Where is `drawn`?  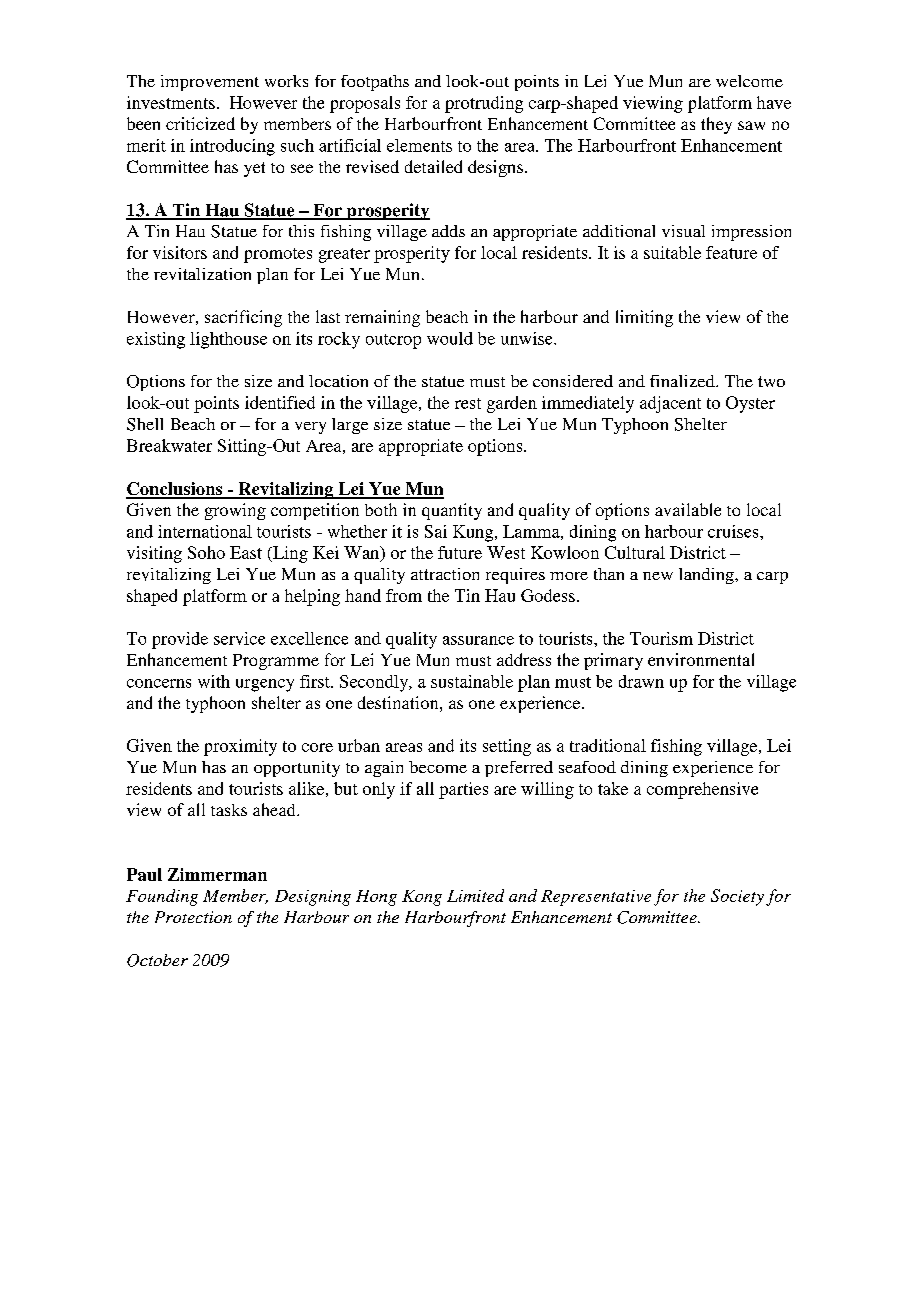
drawn is located at coordinates (641, 681).
